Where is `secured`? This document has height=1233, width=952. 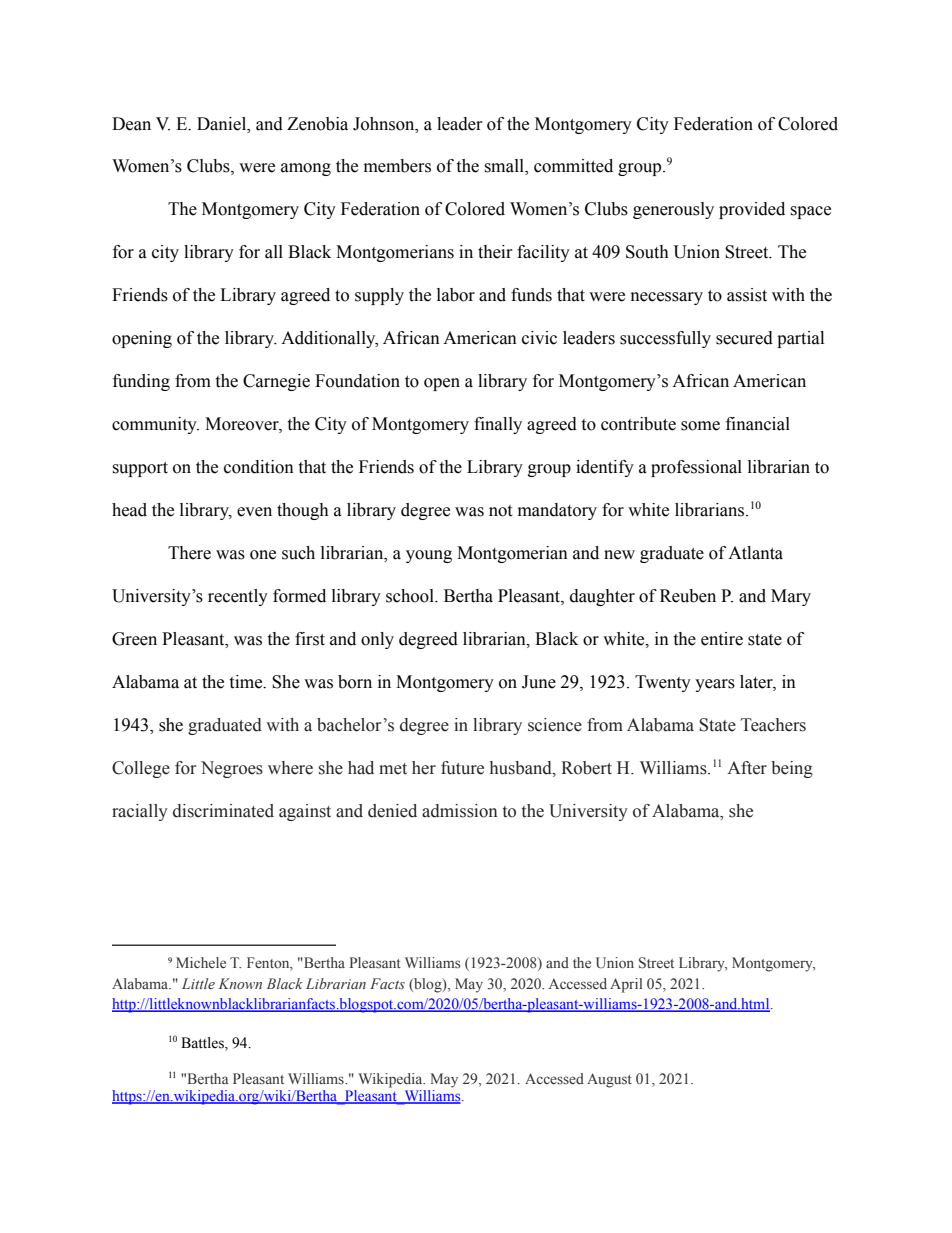
secured is located at coordinates (744, 338).
